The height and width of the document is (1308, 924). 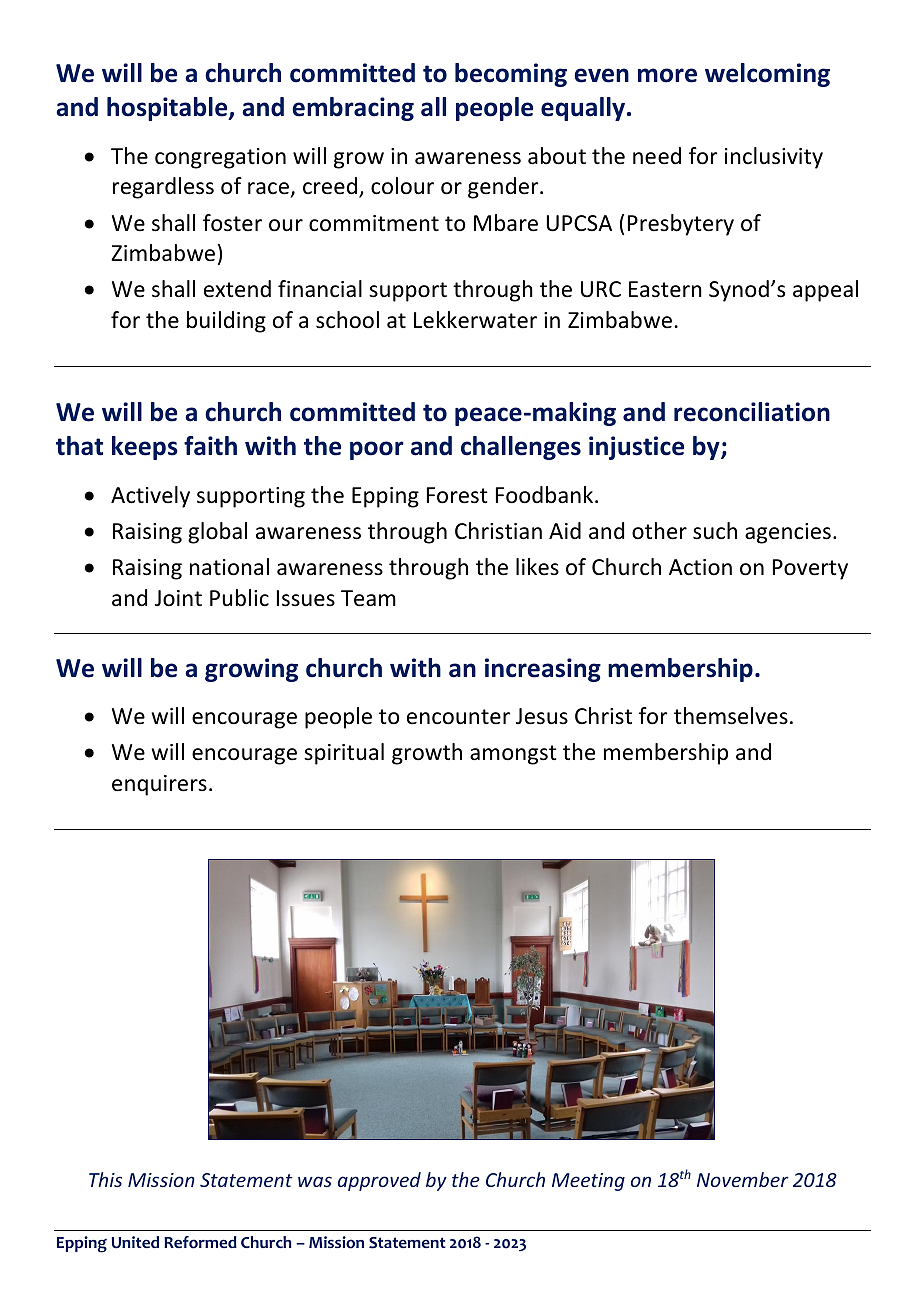 What do you see at coordinates (513, 755) in the document?
I see `amongst` at bounding box center [513, 755].
